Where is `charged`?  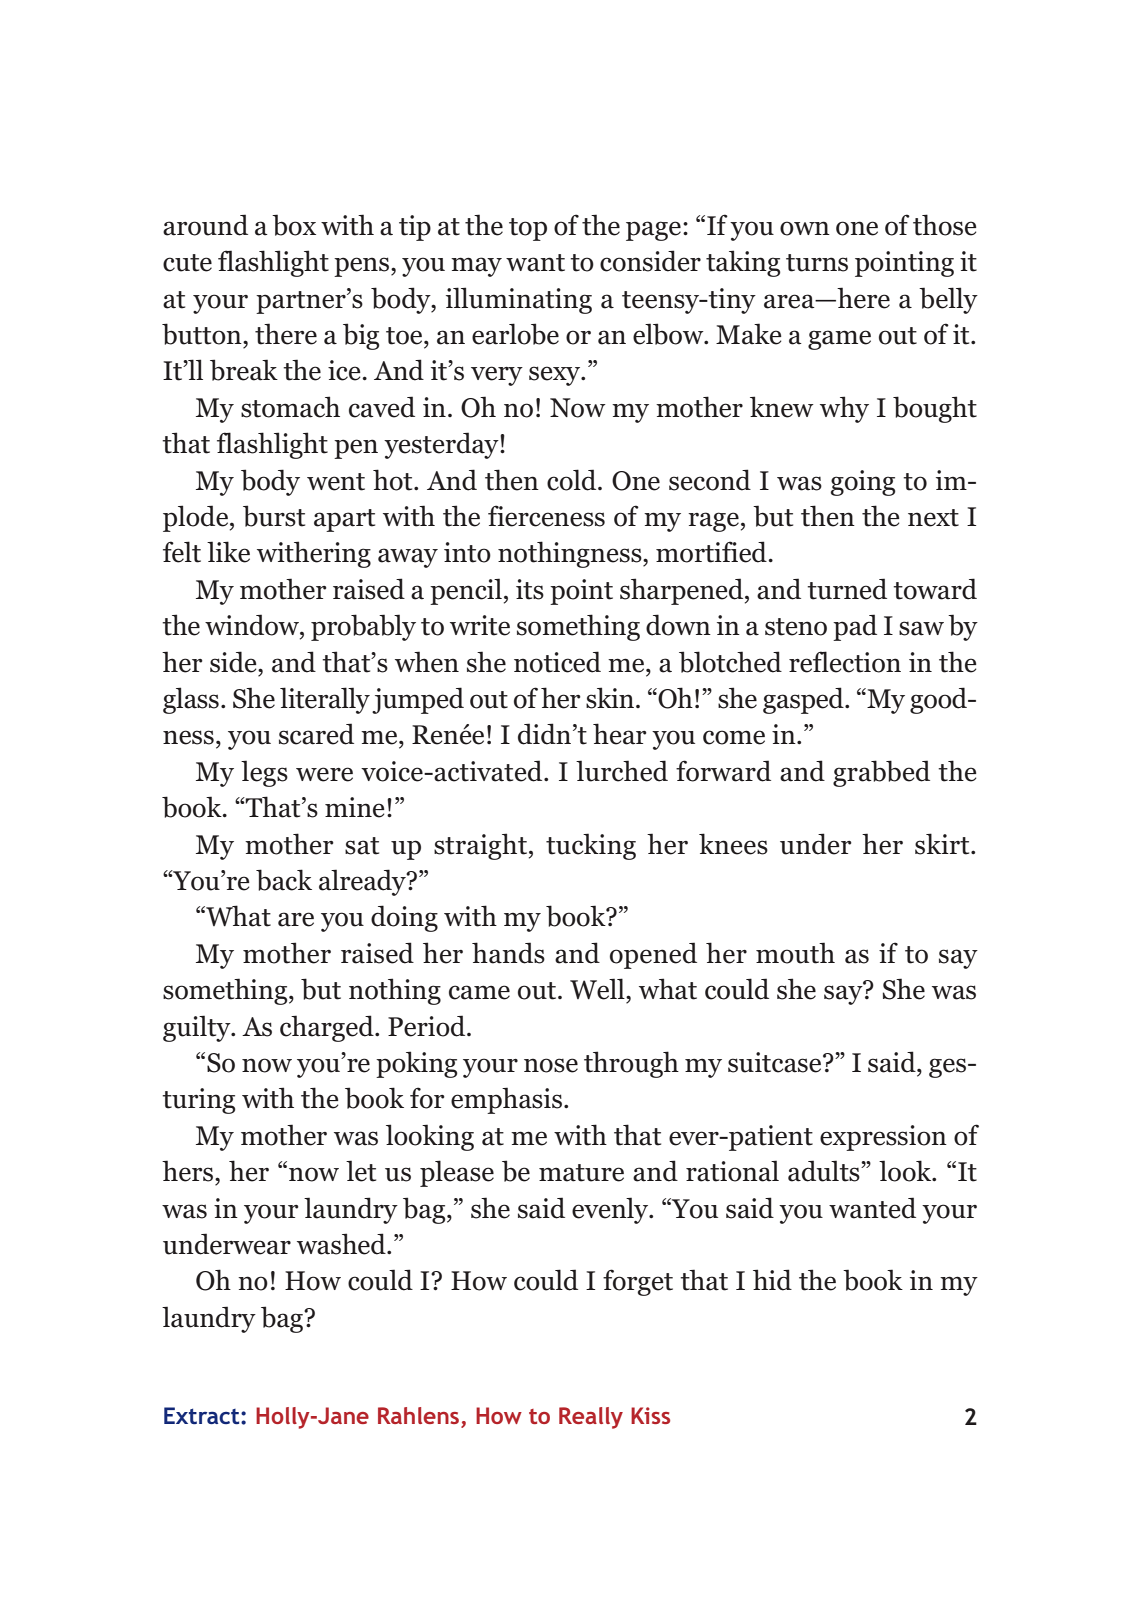
charged is located at coordinates (328, 1028).
